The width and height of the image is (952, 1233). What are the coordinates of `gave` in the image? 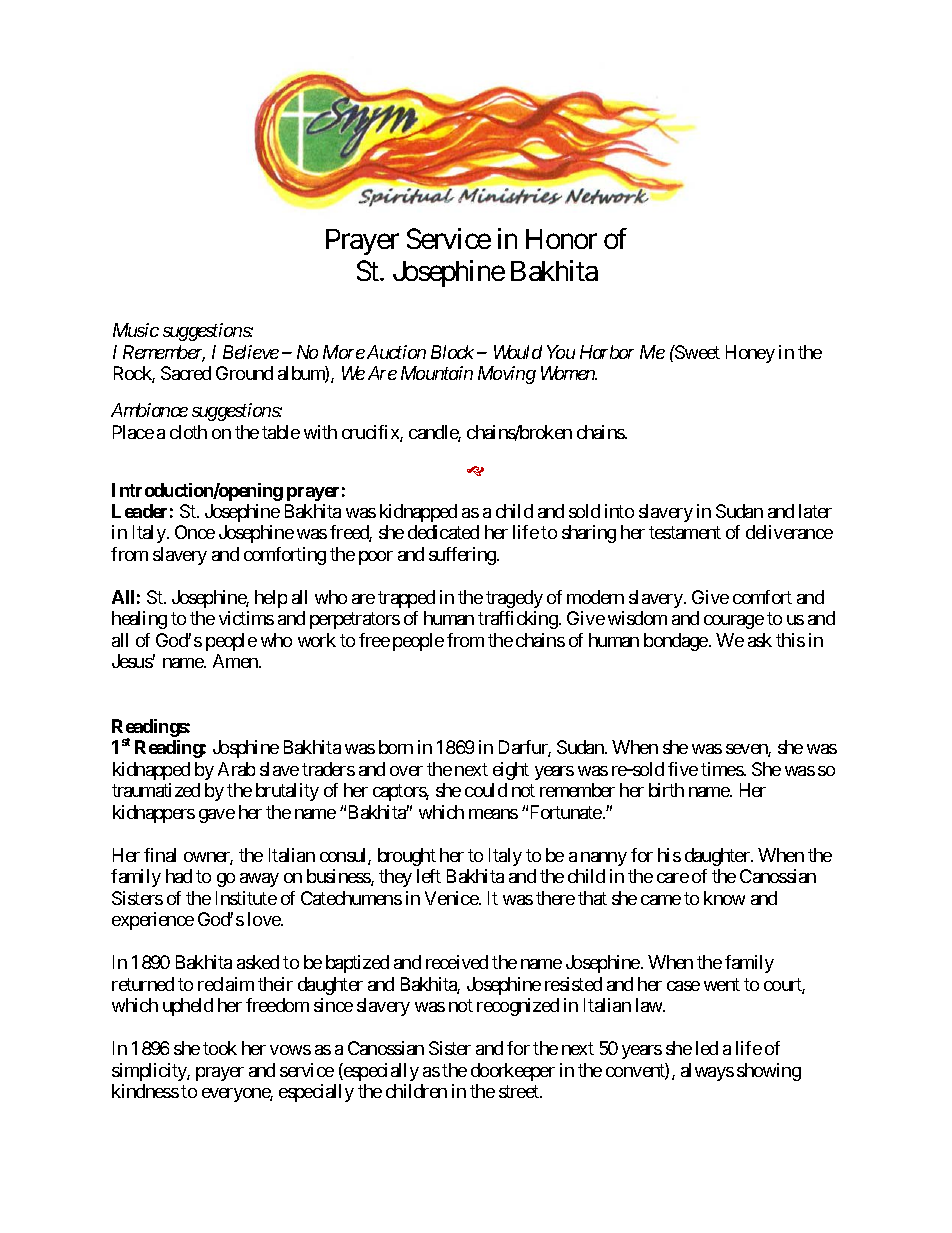 It's located at (217, 816).
